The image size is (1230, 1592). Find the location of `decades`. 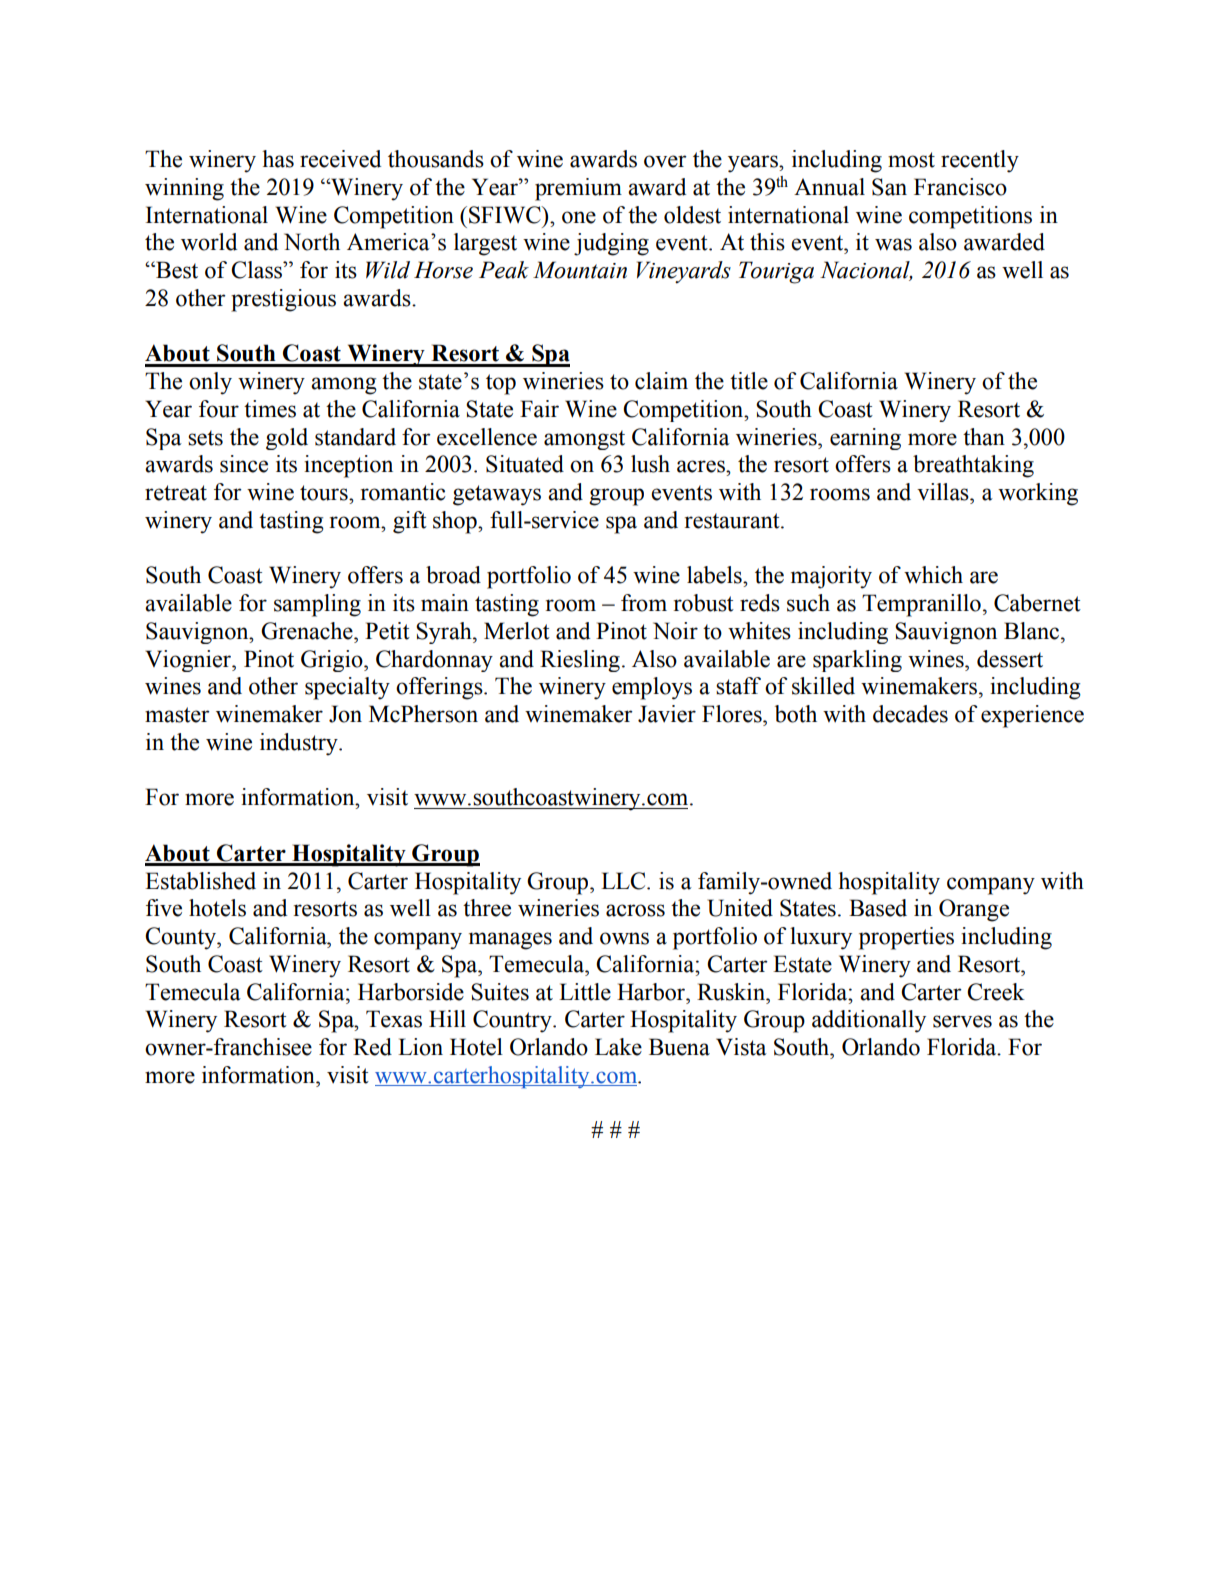

decades is located at coordinates (910, 714).
